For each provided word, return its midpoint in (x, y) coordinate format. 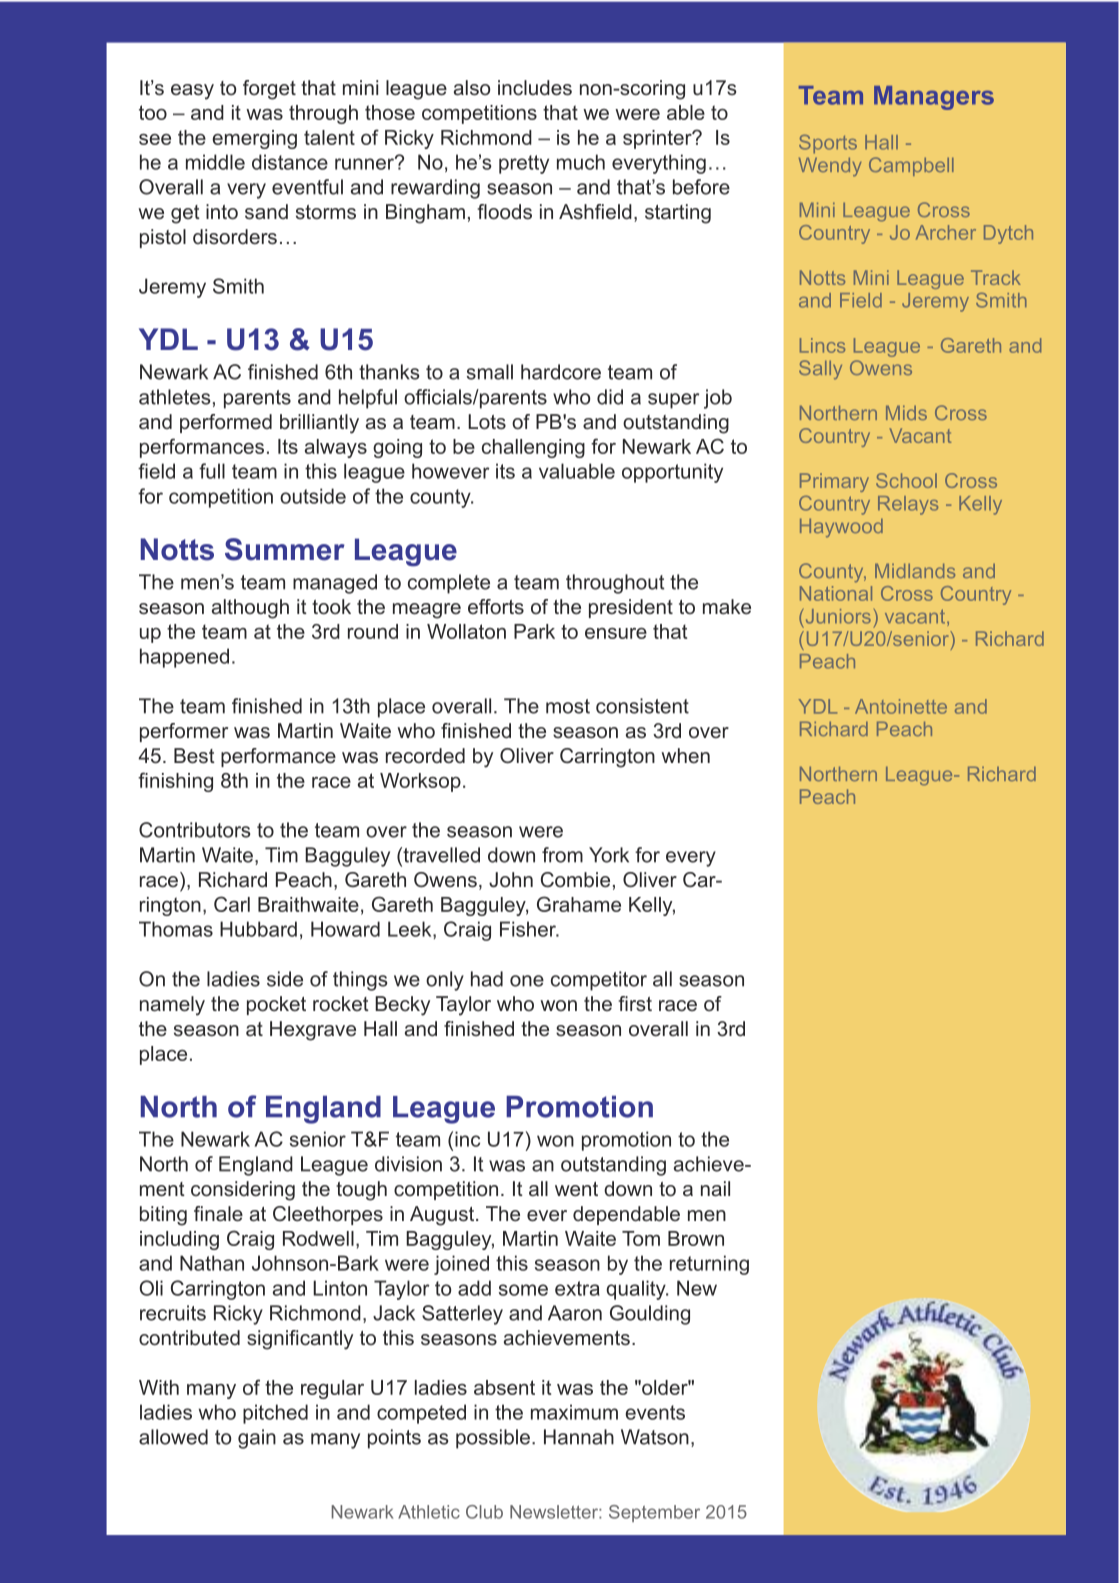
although (250, 609)
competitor (599, 981)
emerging (254, 139)
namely (172, 1006)
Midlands (915, 571)
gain (257, 1439)
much (581, 162)
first (635, 1003)
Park (534, 631)
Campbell (911, 166)
